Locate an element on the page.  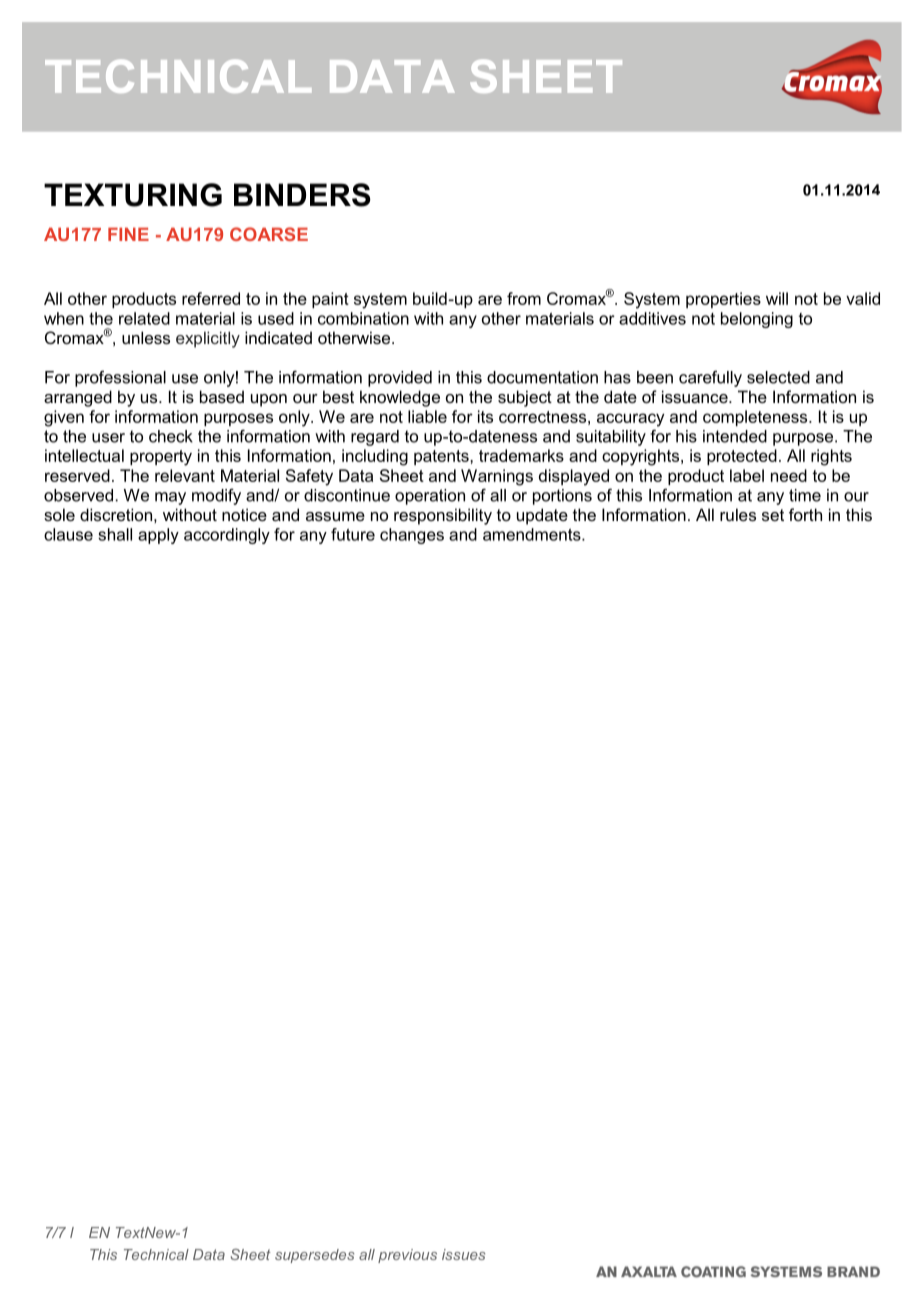
set is located at coordinates (773, 515).
